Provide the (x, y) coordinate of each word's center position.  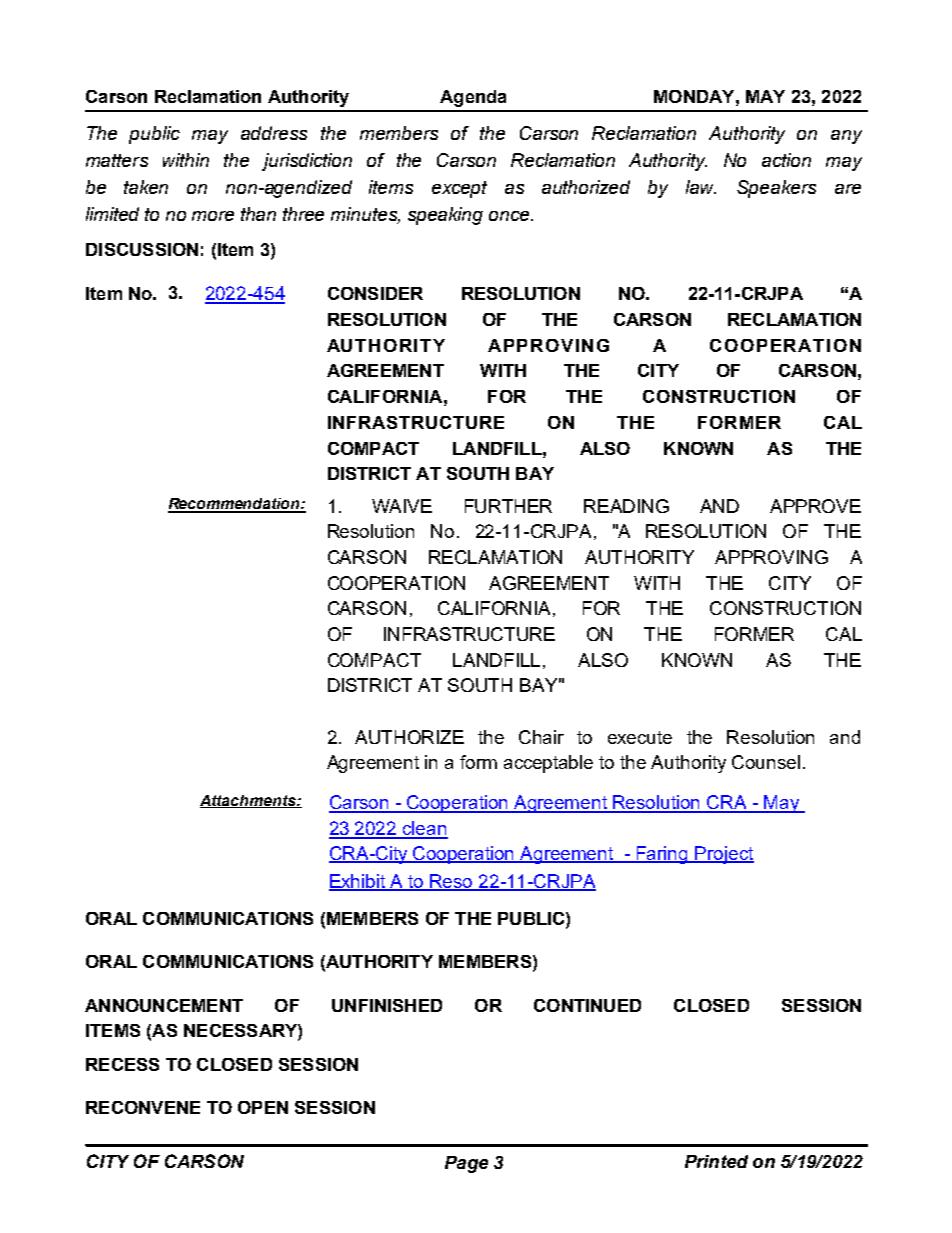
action (786, 160)
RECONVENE (143, 1107)
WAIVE (402, 506)
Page (466, 1164)
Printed (716, 1161)
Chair (541, 737)
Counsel (766, 762)
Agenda (473, 98)
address (274, 133)
